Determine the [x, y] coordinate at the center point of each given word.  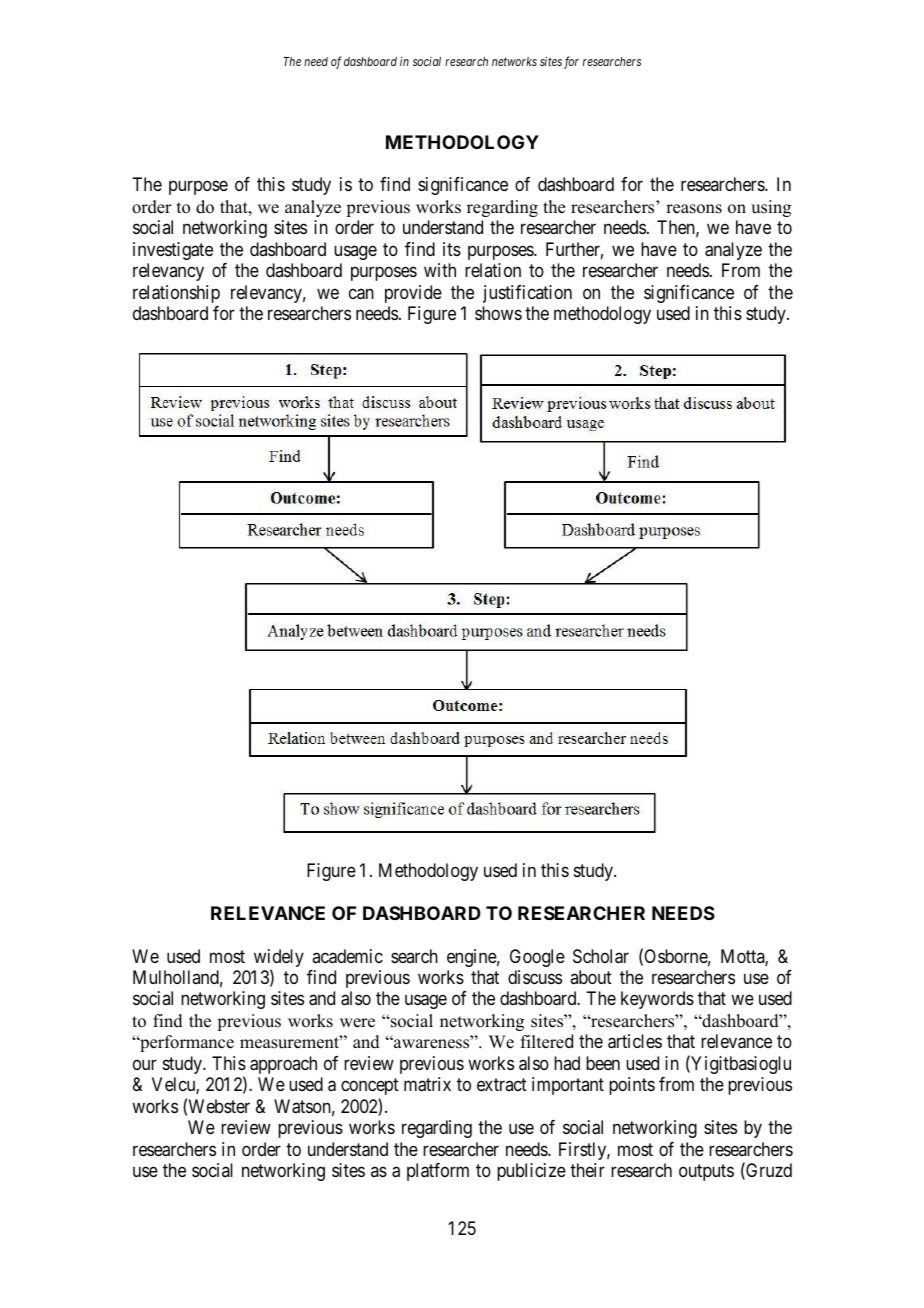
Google [537, 958]
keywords [657, 1000]
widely [279, 959]
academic [347, 956]
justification [527, 294]
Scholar [601, 956]
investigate [173, 251]
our [145, 1064]
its [452, 249]
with [440, 270]
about [591, 977]
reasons [694, 209]
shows [498, 313]
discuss [535, 977]
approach [283, 1065]
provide [413, 294]
